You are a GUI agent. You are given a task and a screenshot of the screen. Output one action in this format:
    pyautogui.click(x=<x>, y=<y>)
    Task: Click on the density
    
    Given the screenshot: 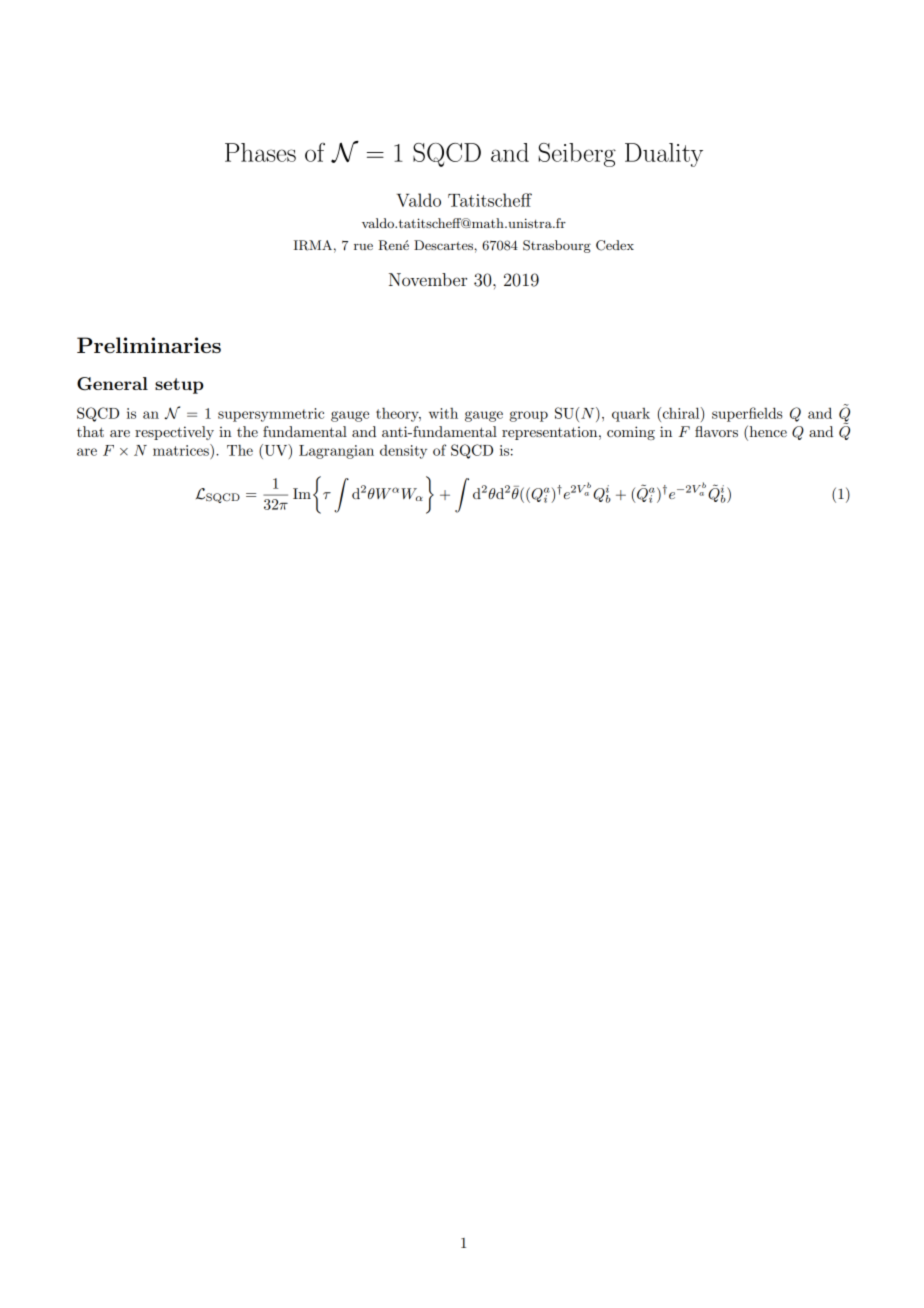 What is the action you would take?
    pyautogui.click(x=403, y=452)
